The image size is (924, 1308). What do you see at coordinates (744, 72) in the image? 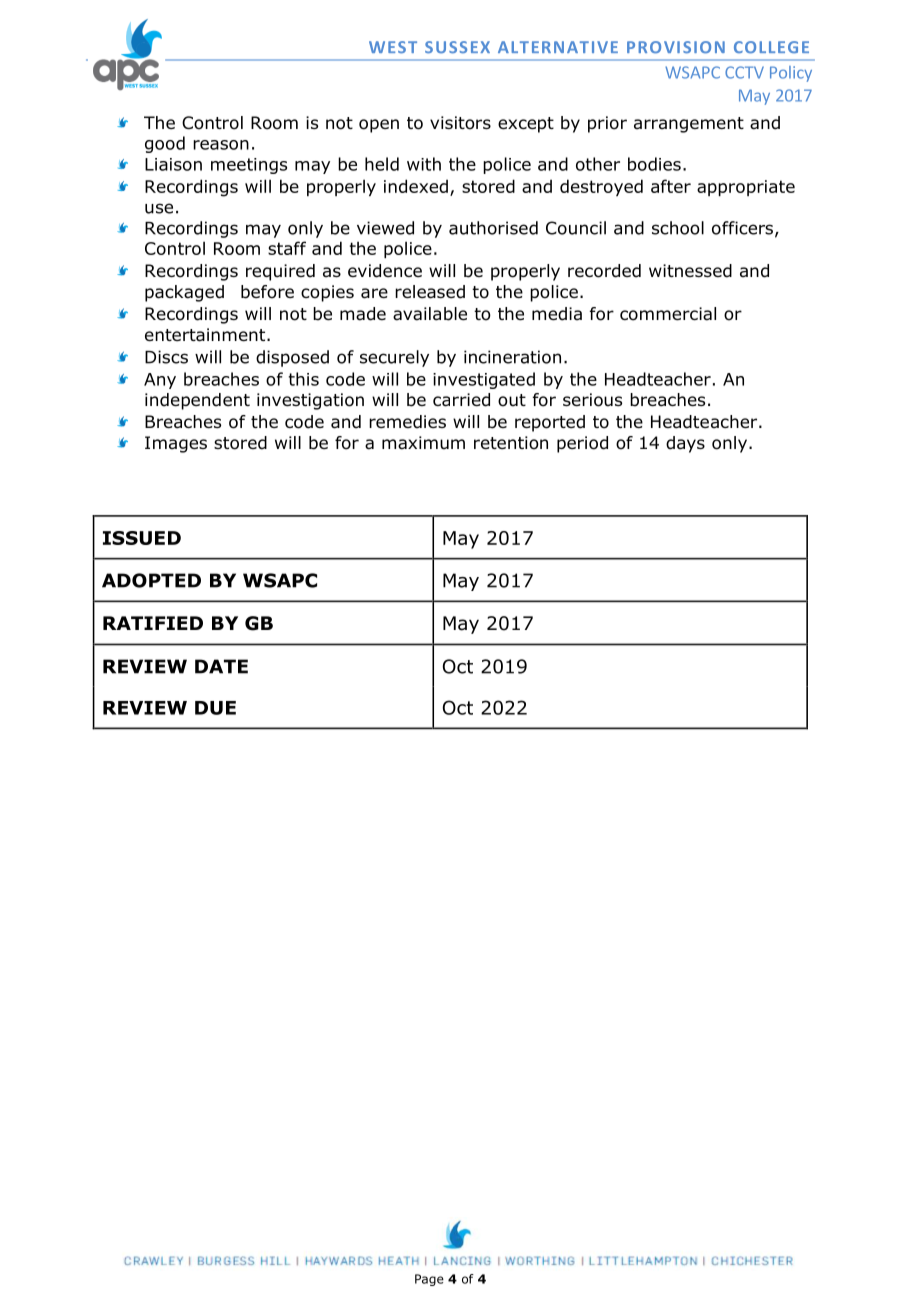
I see `CCTV` at bounding box center [744, 72].
